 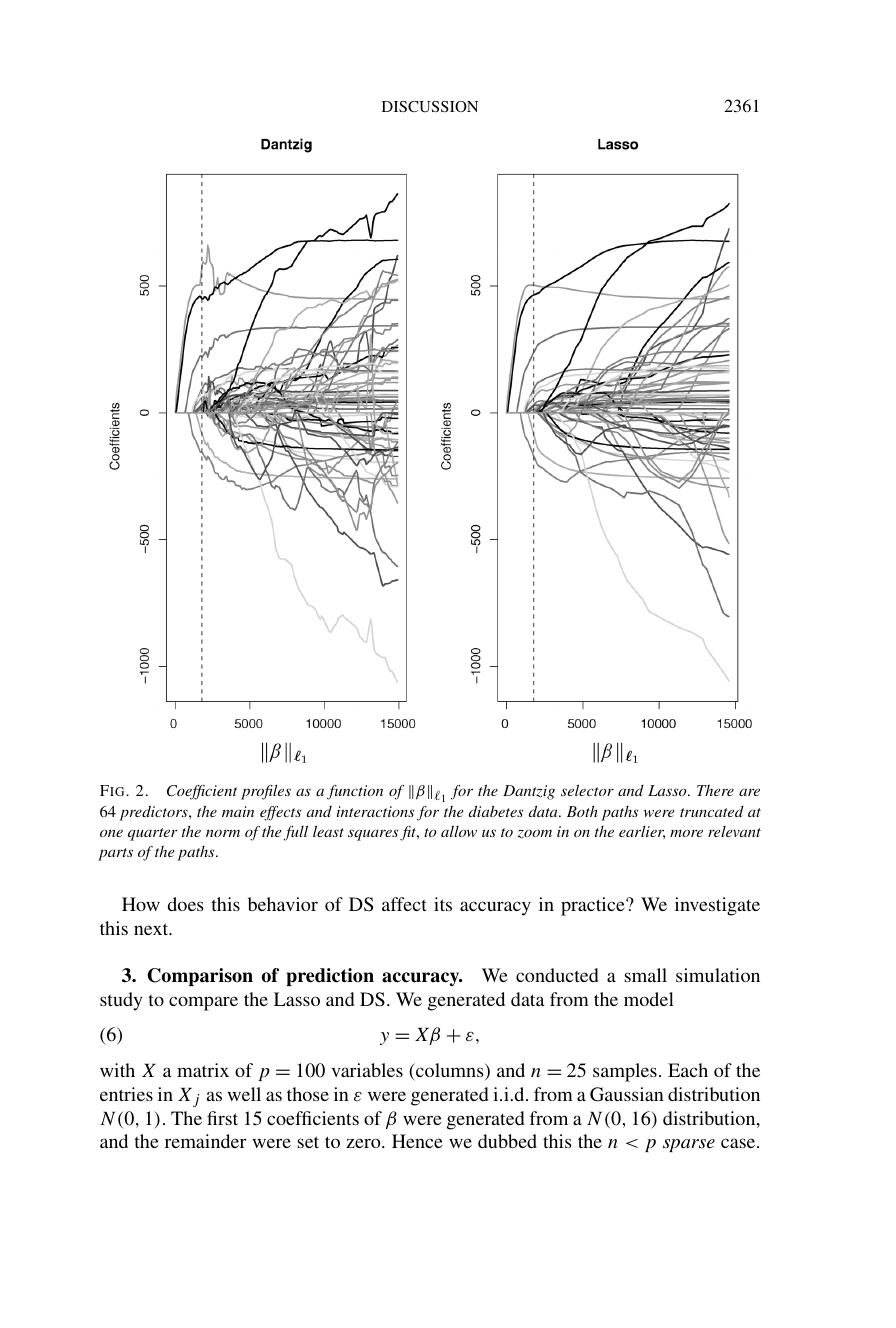 I want to click on profiles, so click(x=266, y=792).
